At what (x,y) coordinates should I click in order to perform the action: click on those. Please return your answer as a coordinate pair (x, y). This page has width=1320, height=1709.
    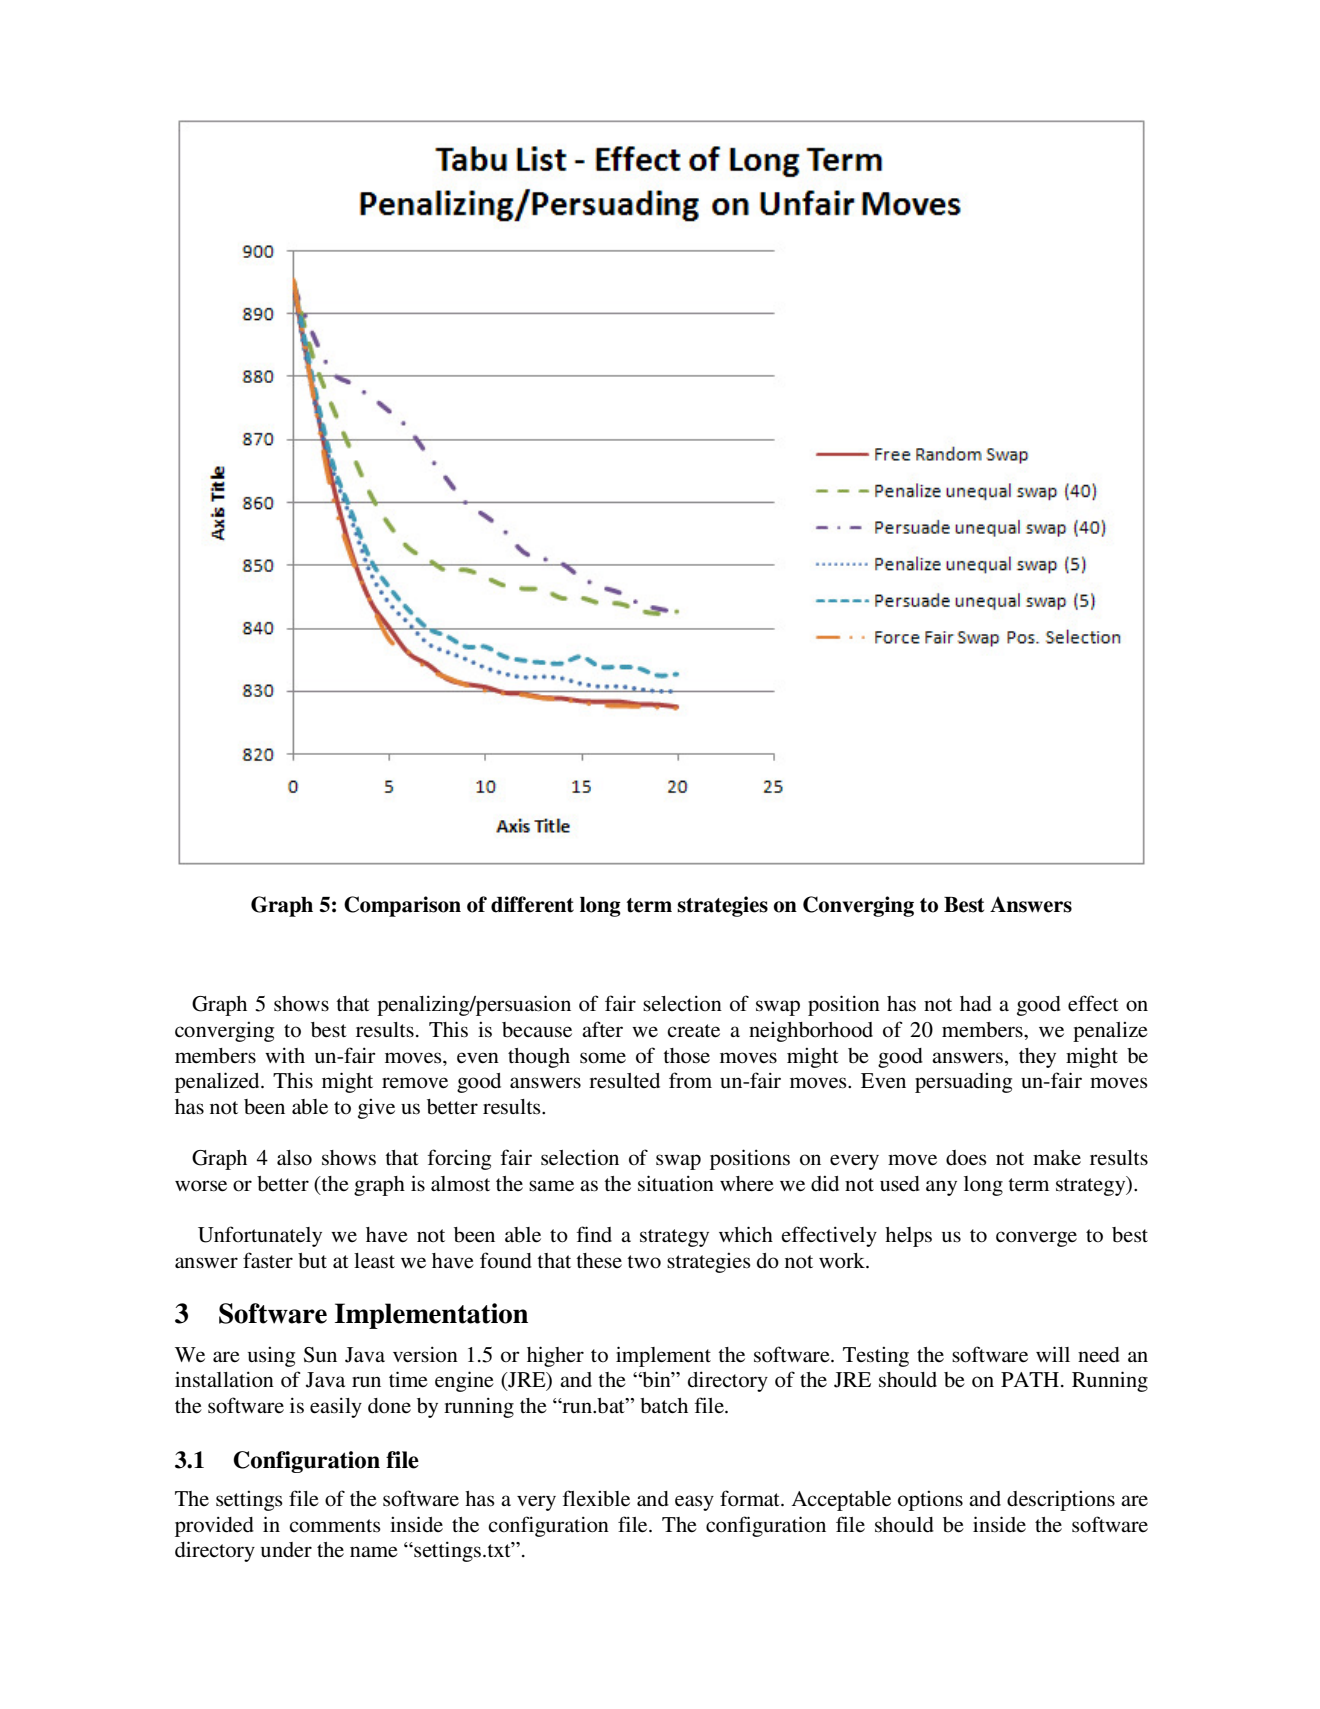
    Looking at the image, I should click on (686, 1056).
